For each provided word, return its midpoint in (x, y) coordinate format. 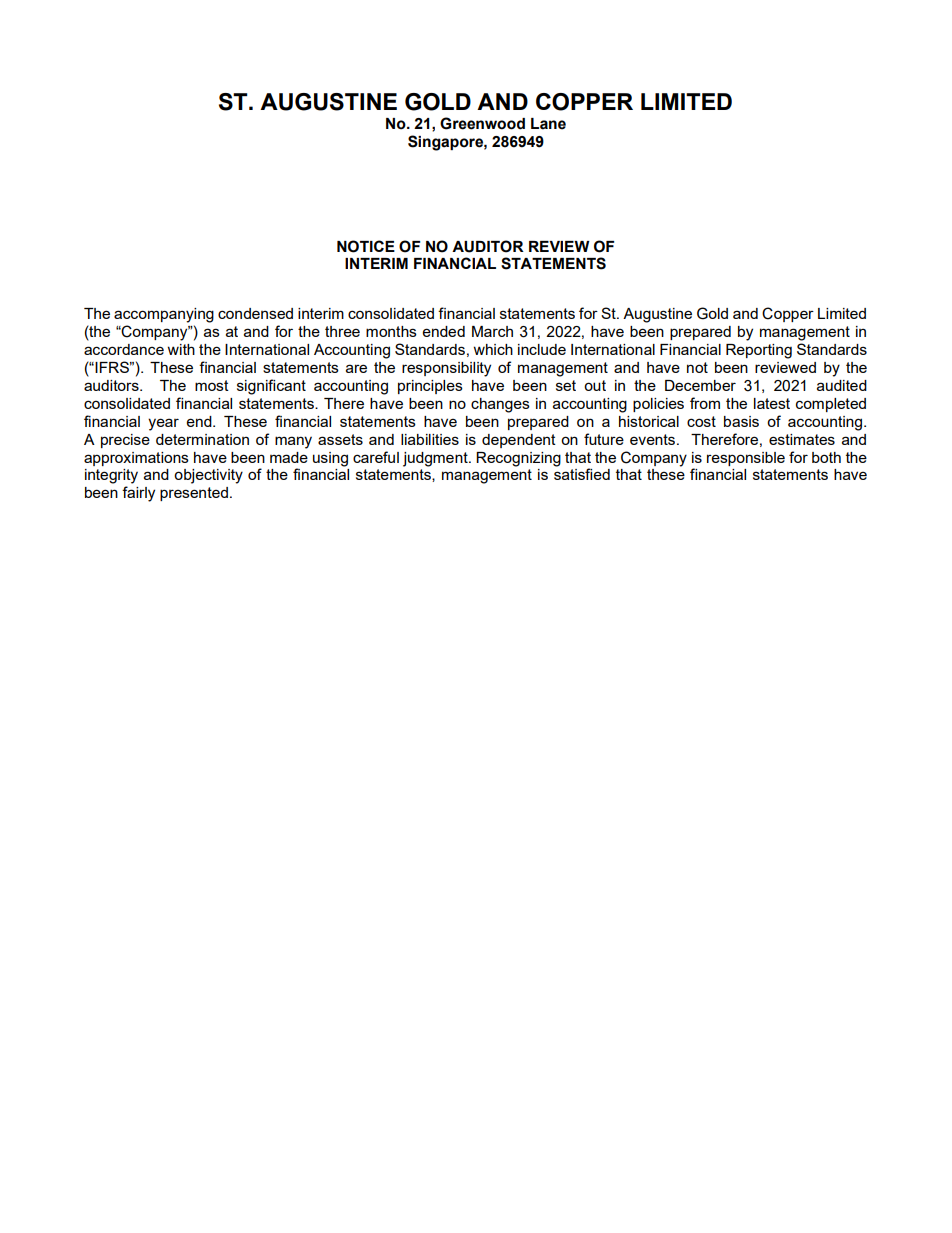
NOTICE (366, 246)
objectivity (208, 476)
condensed (255, 313)
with (181, 349)
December (700, 385)
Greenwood (482, 123)
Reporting (759, 351)
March (492, 331)
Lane (548, 124)
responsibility (446, 369)
